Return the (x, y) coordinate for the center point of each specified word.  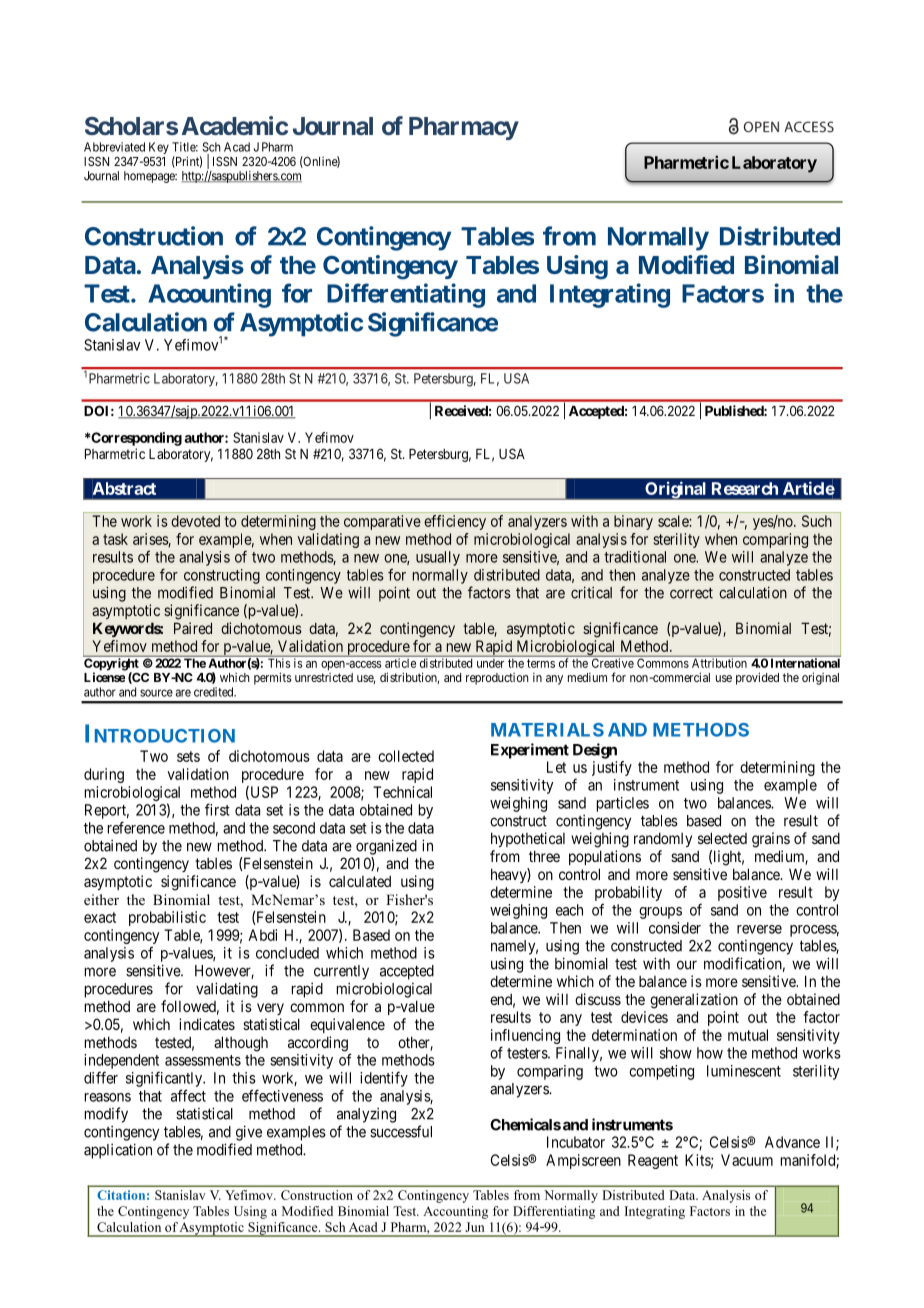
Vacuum (747, 1160)
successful (401, 1131)
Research (745, 488)
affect (188, 1095)
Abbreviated (114, 147)
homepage (150, 177)
